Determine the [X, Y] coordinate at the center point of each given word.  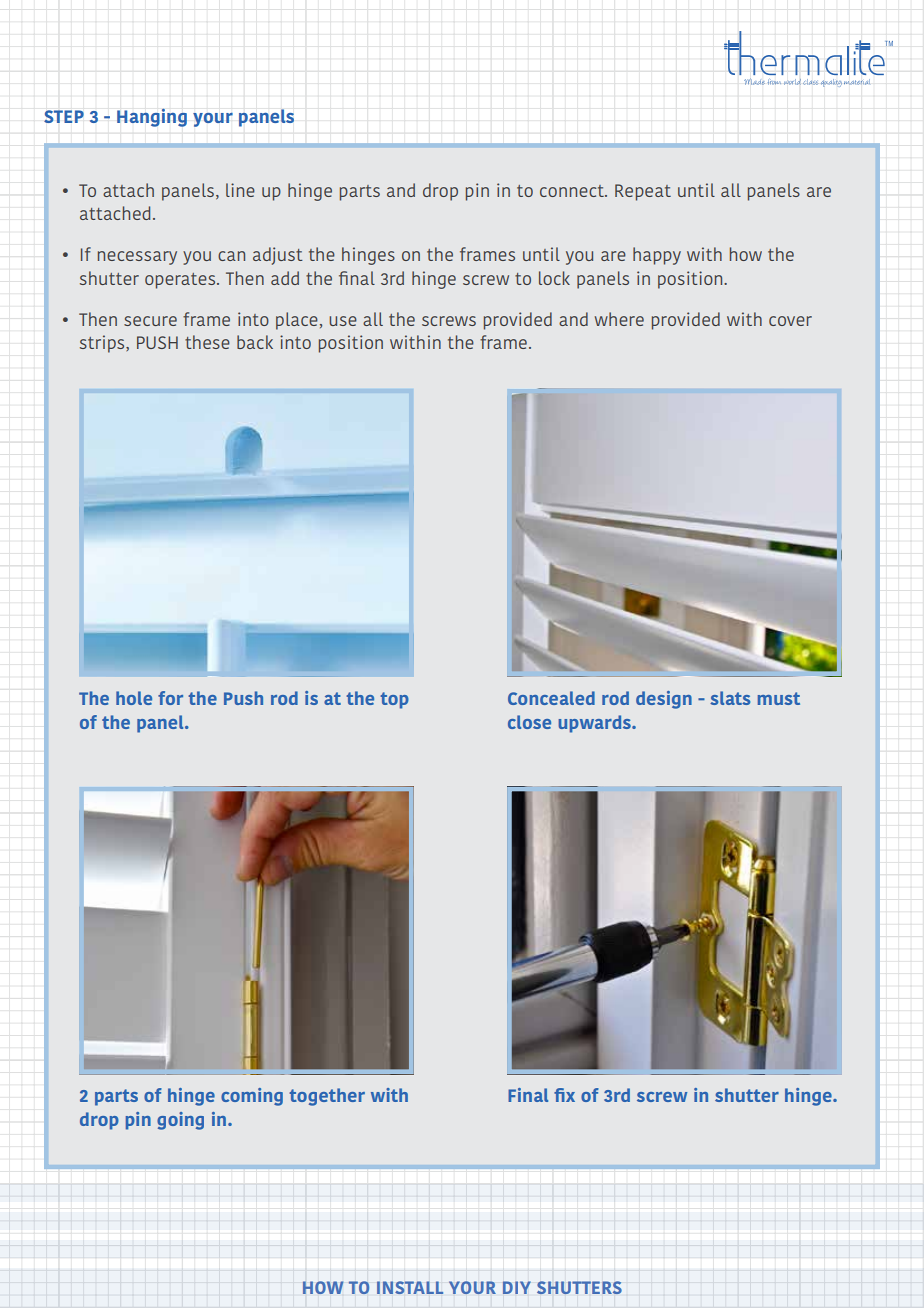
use [343, 321]
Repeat [643, 192]
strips [103, 344]
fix [564, 1095]
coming [252, 1097]
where [619, 319]
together [327, 1097]
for [170, 698]
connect [573, 191]
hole [134, 698]
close [529, 722]
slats [730, 698]
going [180, 1121]
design [664, 700]
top [394, 700]
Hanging [152, 117]
